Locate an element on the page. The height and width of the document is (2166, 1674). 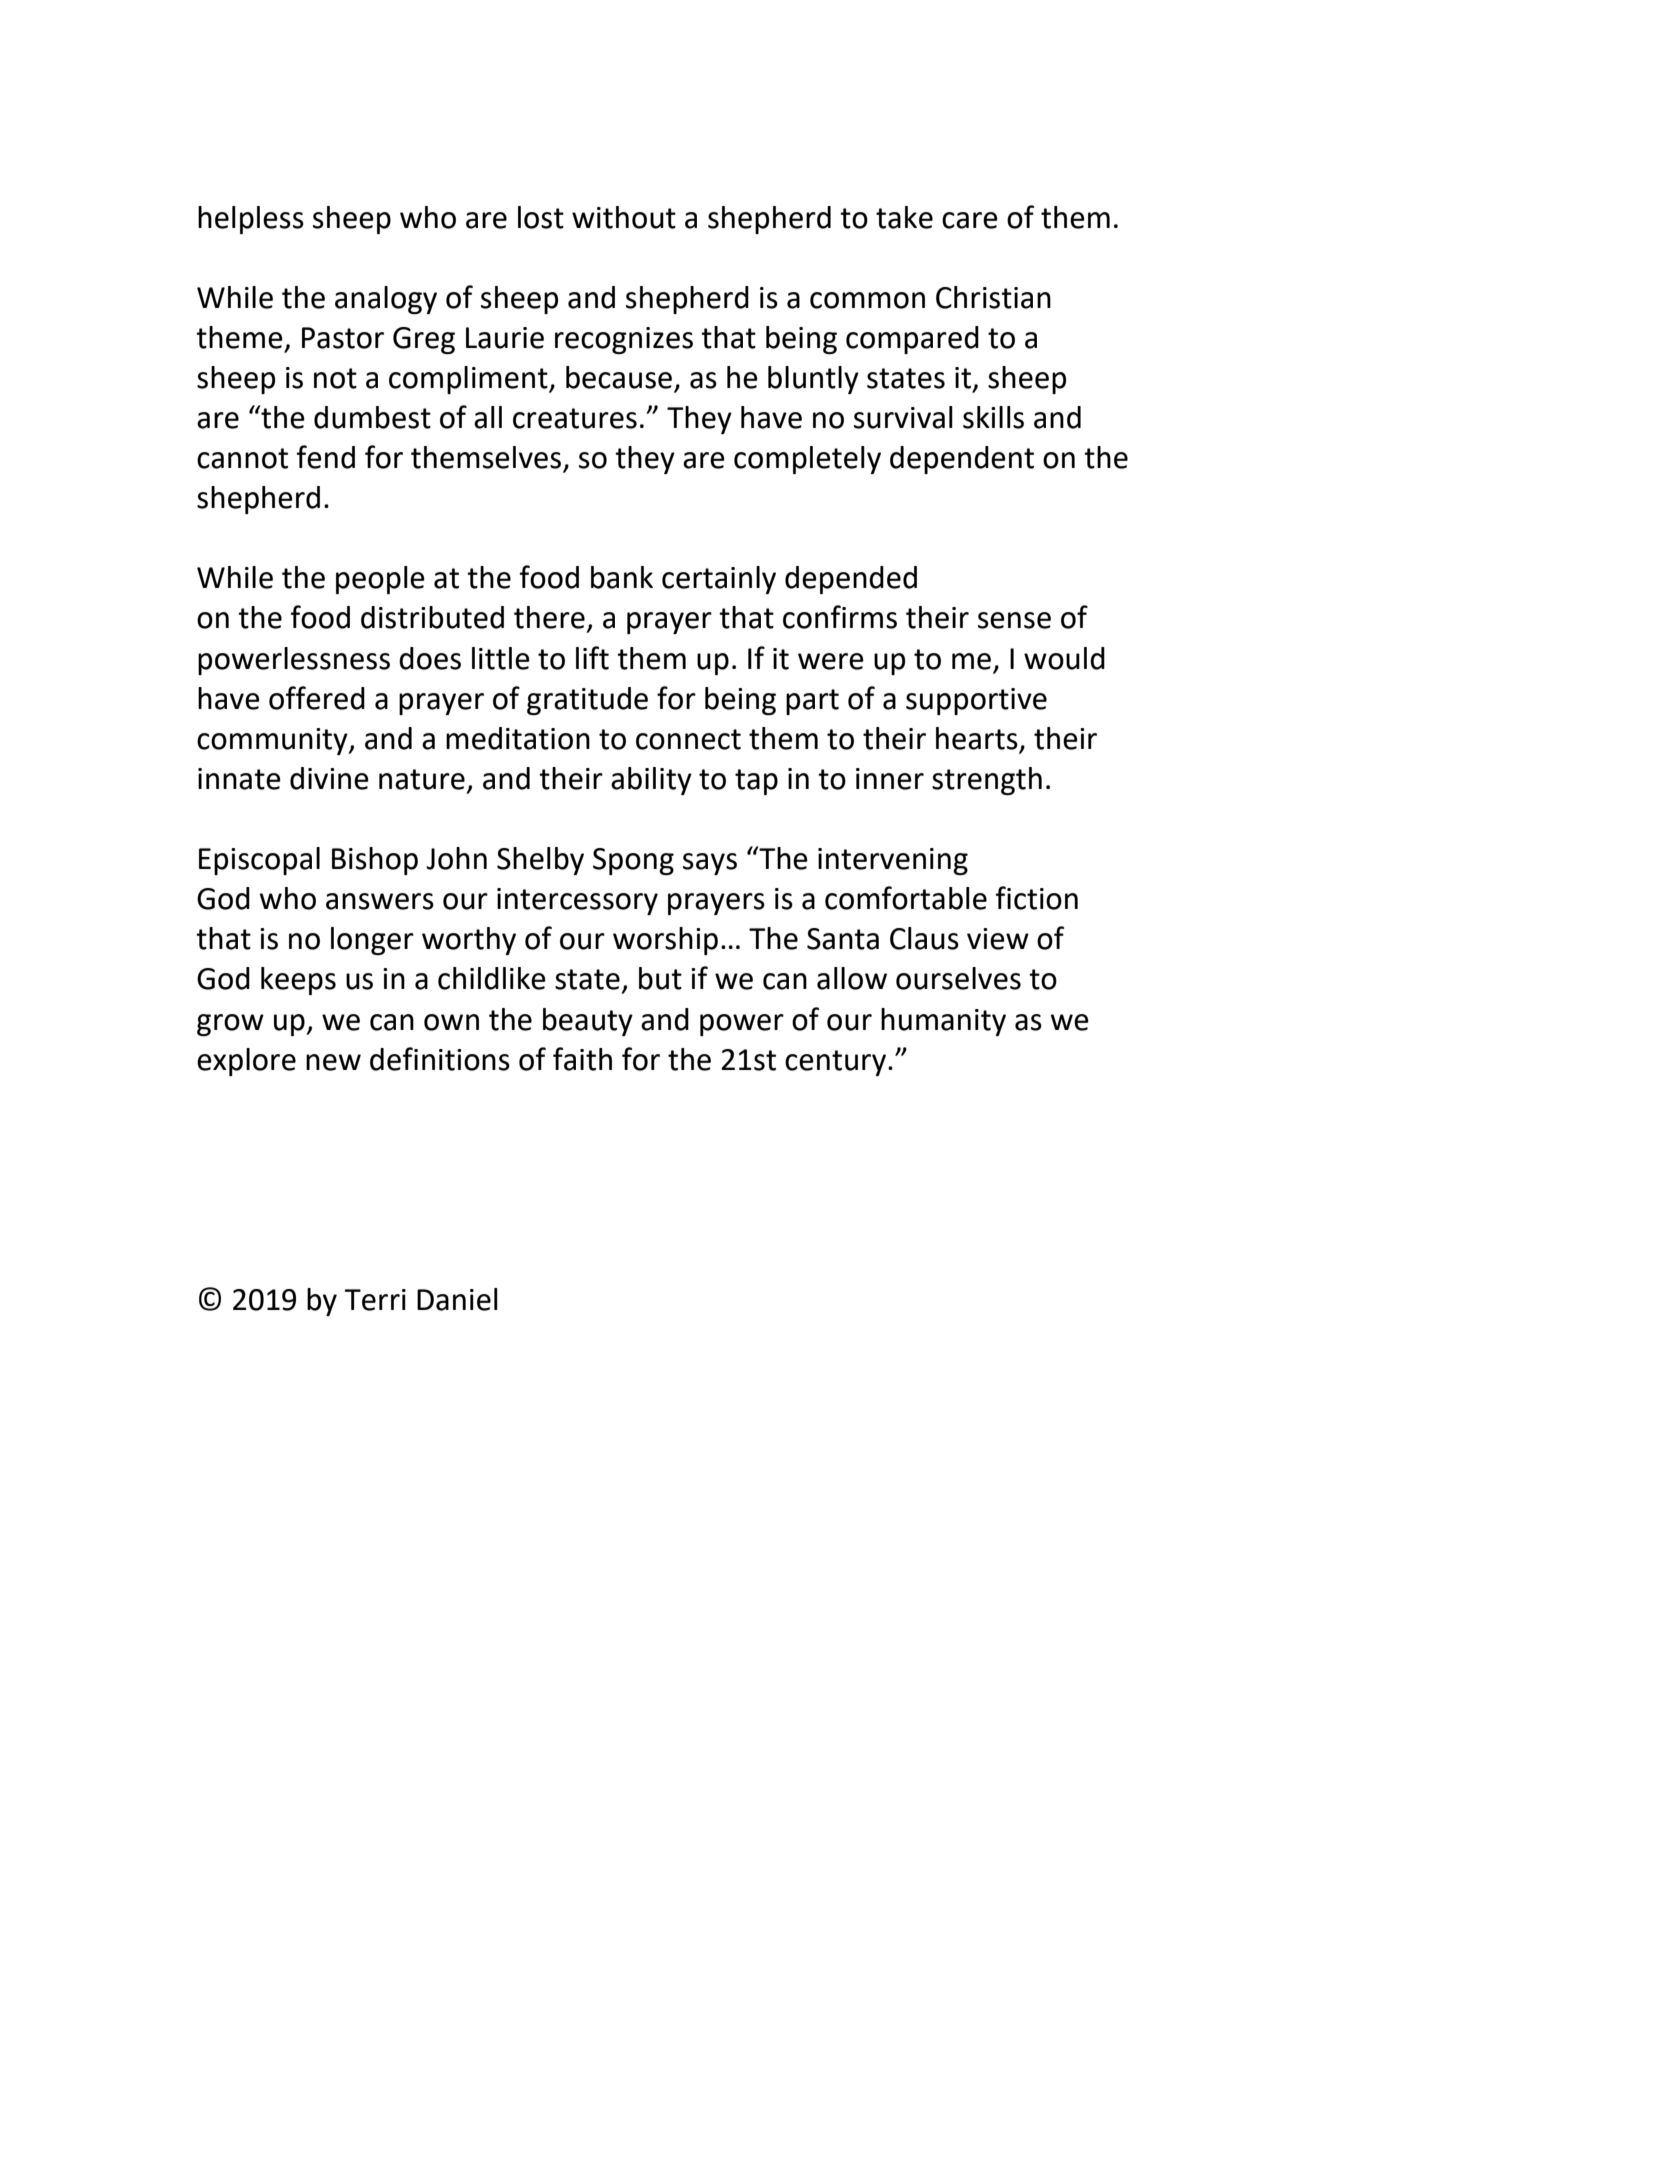
care is located at coordinates (970, 220).
